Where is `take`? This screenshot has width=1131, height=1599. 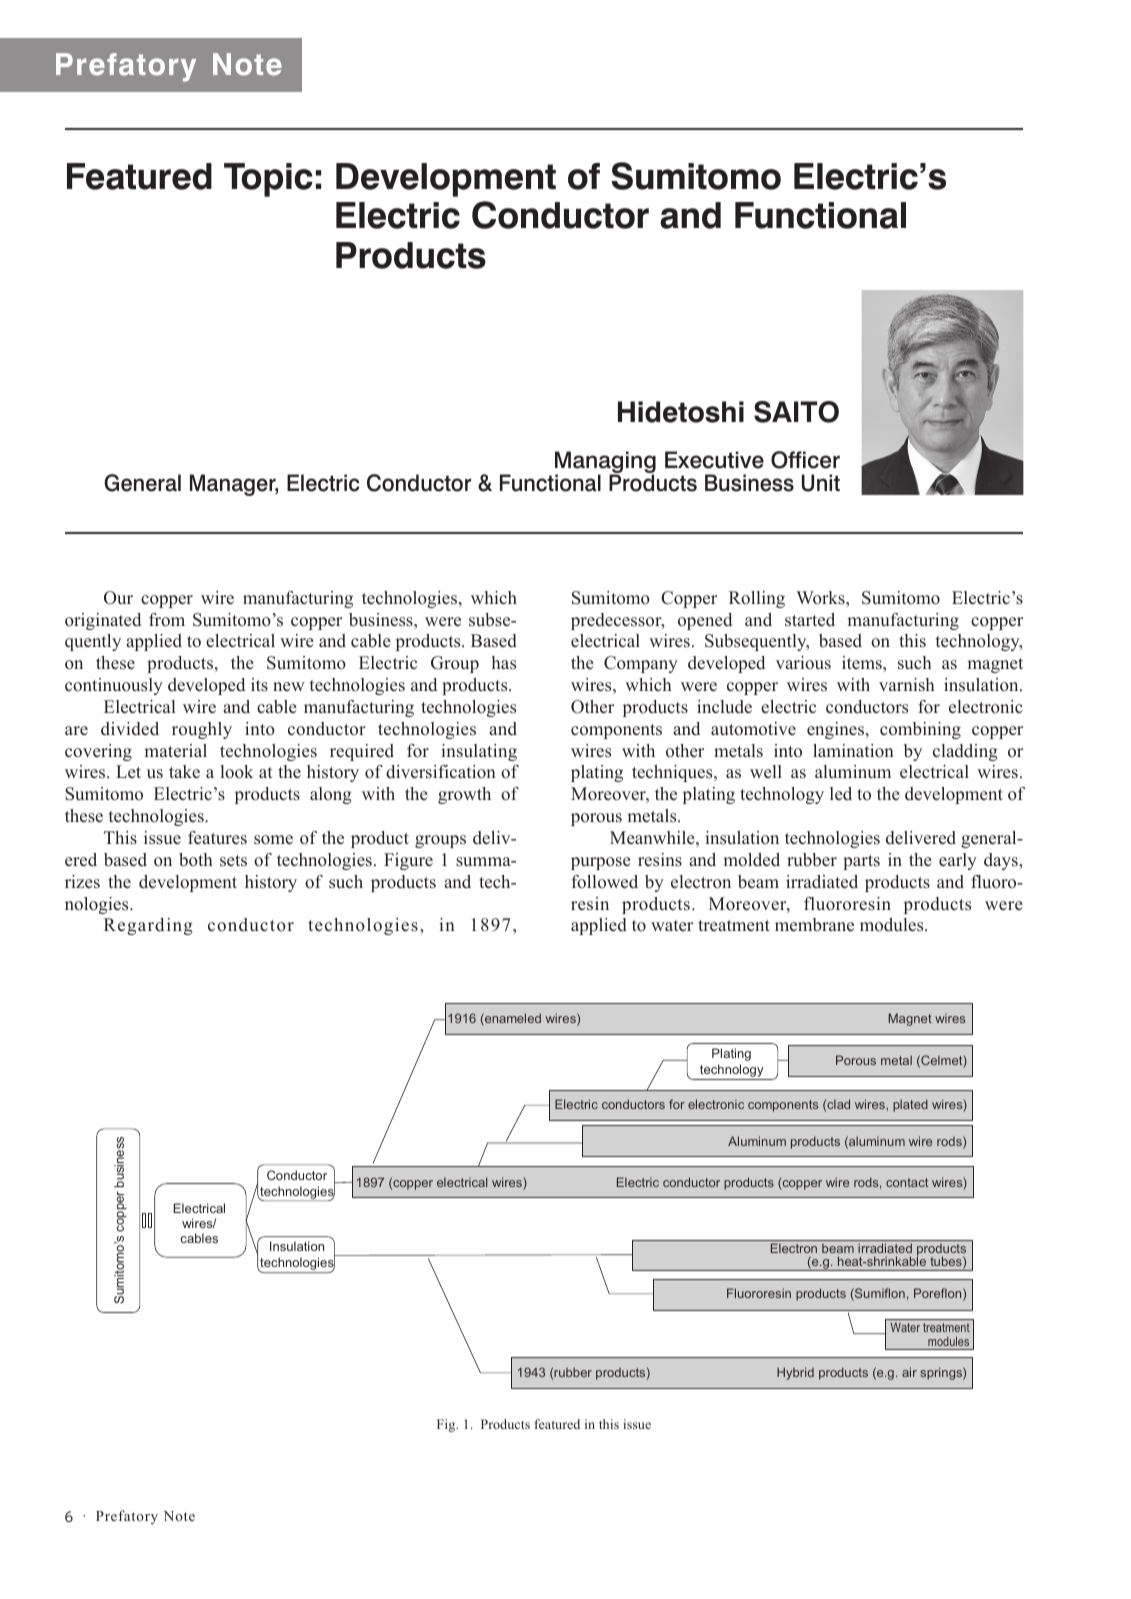
take is located at coordinates (184, 772).
